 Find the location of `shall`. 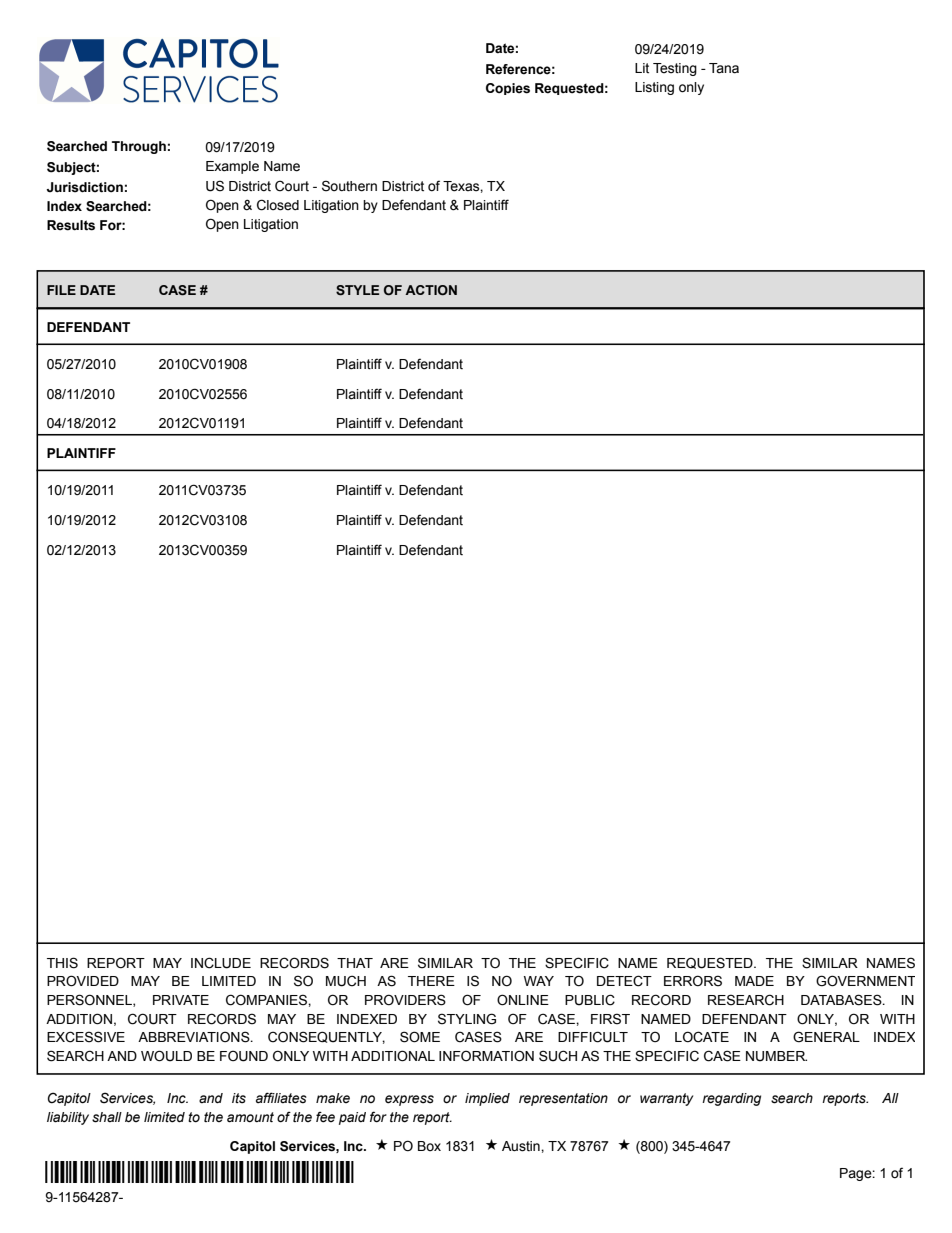

shall is located at coordinates (107, 1117).
